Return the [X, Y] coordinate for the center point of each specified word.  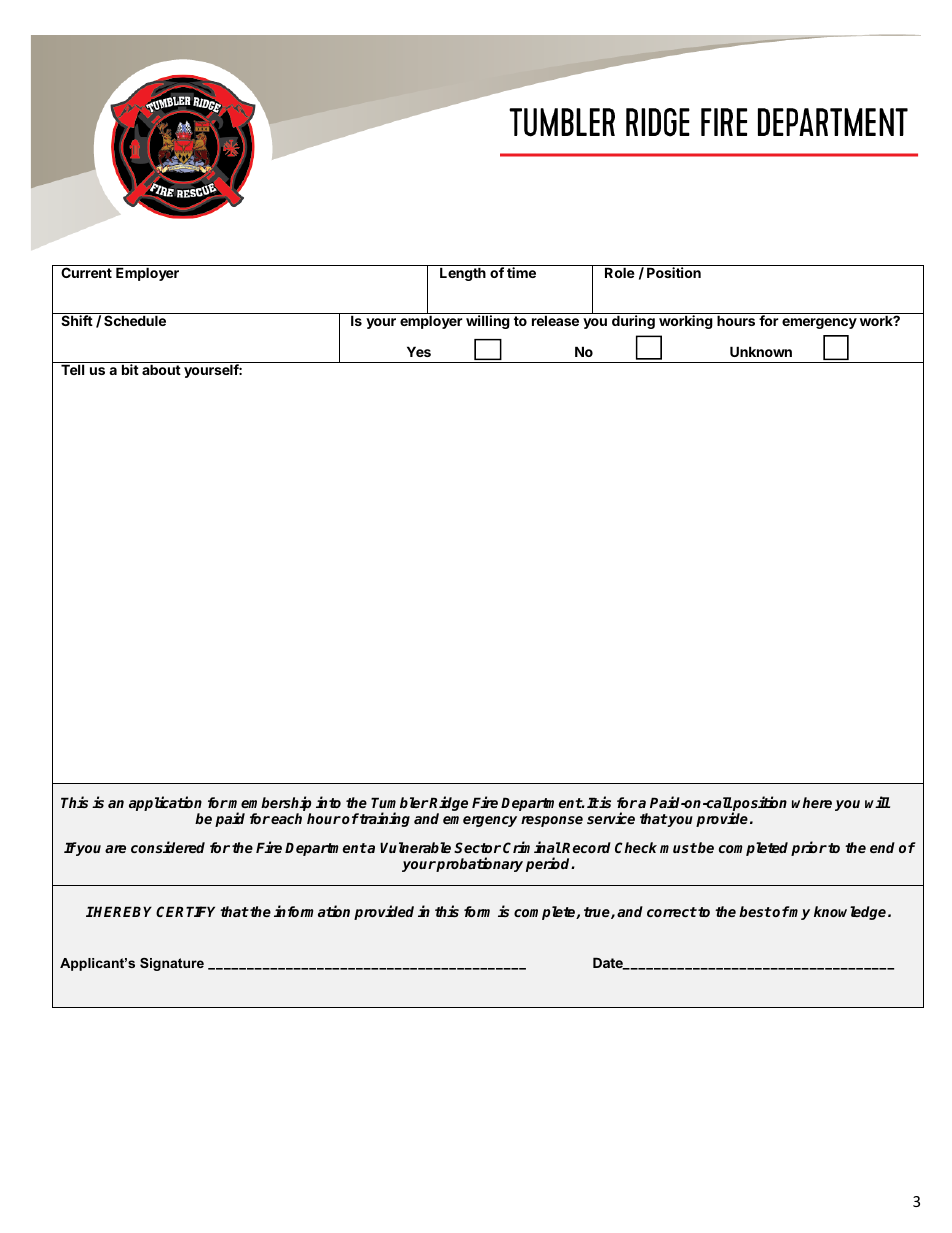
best [755, 911]
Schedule [135, 319]
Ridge [448, 805]
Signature [172, 964]
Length [463, 274]
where [812, 802]
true [598, 913]
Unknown [761, 351]
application [165, 805]
